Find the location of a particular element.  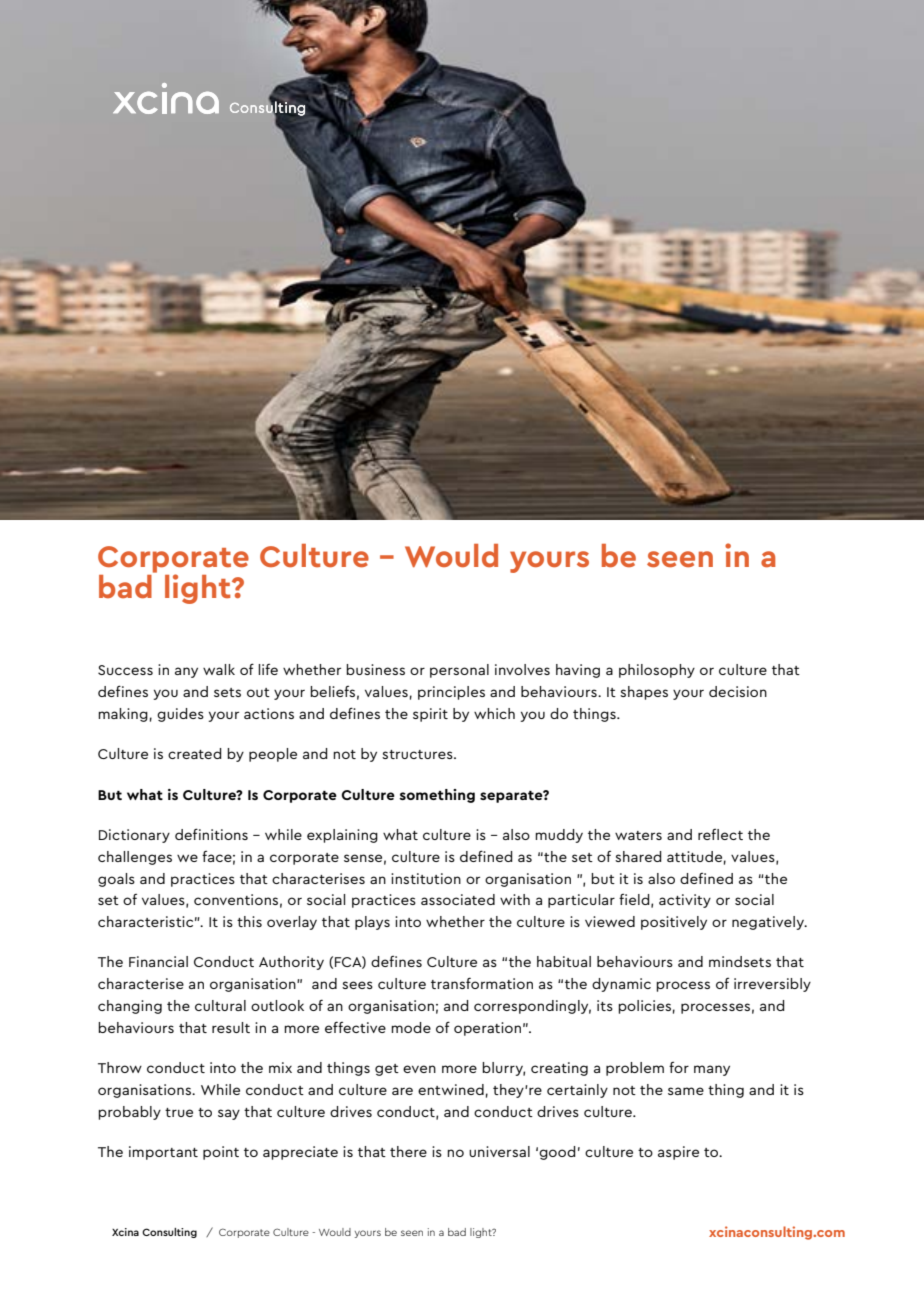

point is located at coordinates (221, 1153).
